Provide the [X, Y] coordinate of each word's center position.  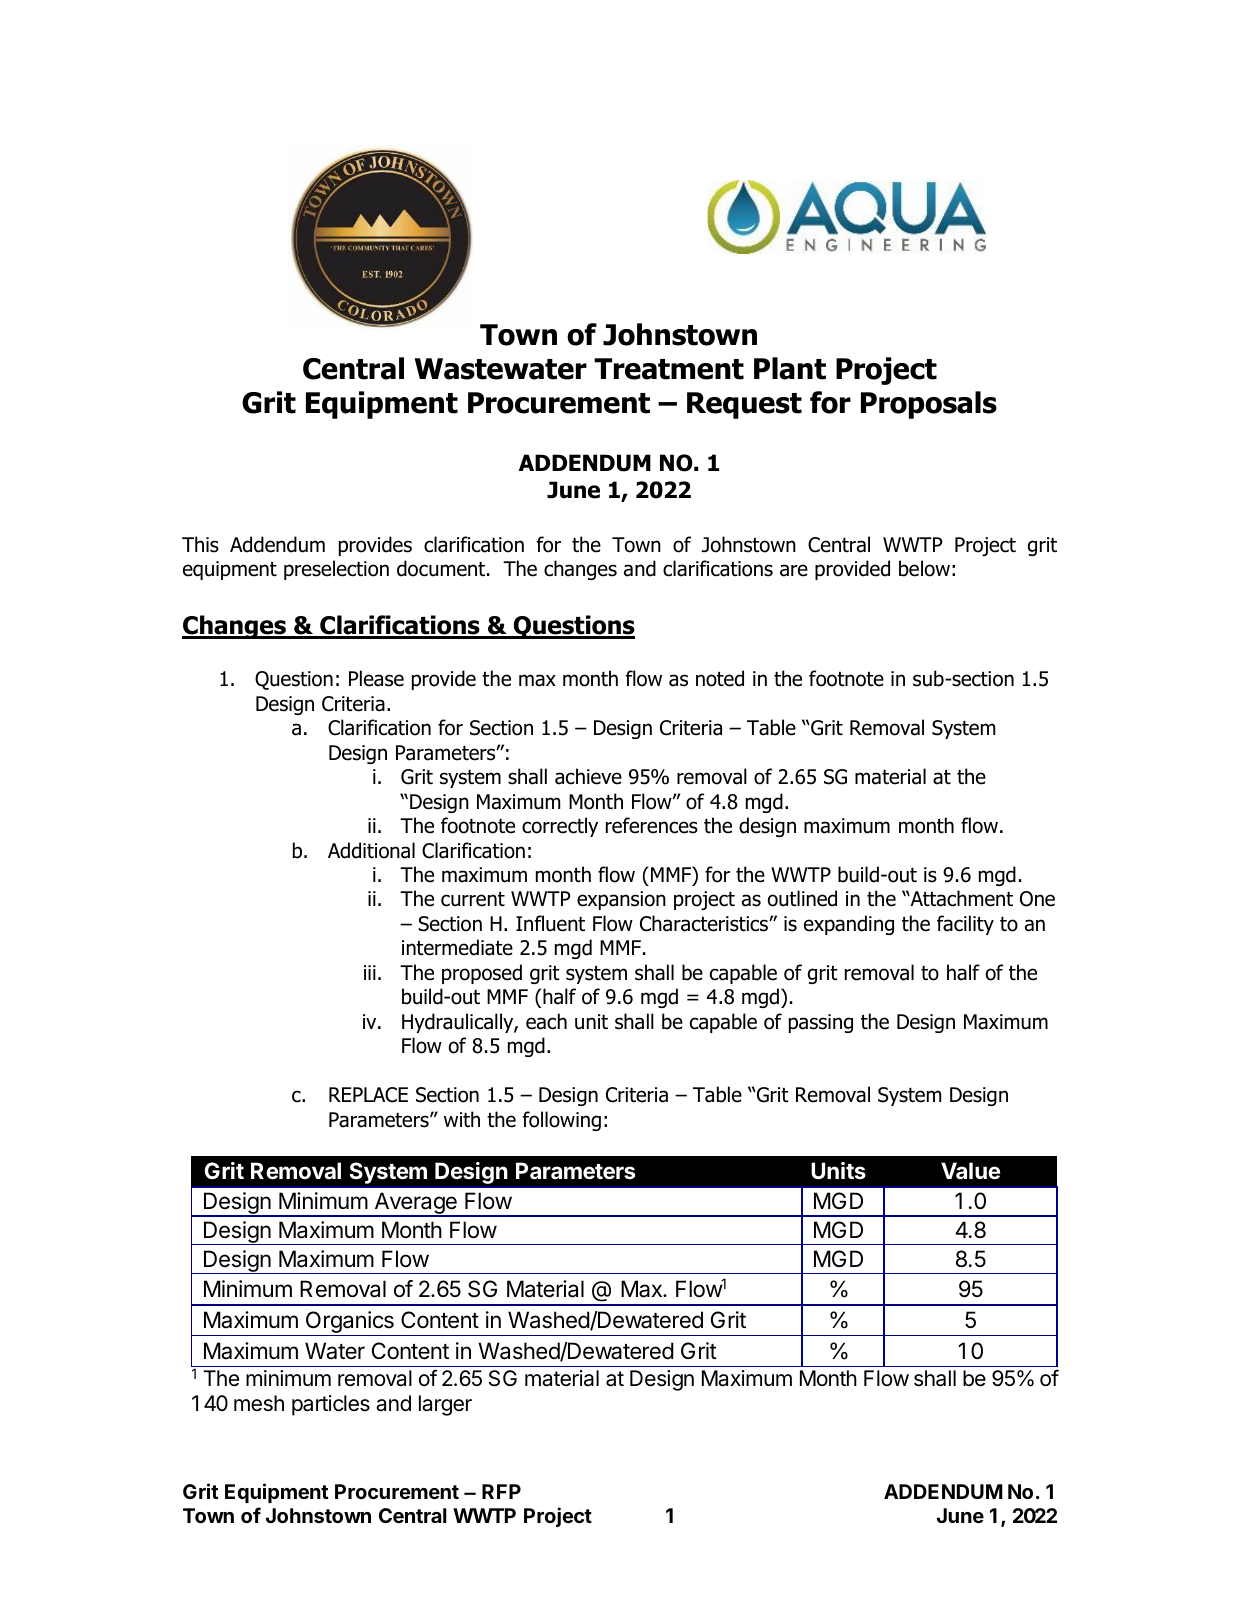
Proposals [929, 405]
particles [331, 1405]
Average [415, 1204]
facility [965, 925]
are [794, 570]
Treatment [669, 369]
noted [720, 678]
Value [970, 1171]
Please [376, 678]
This [200, 544]
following [561, 1121]
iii [370, 972]
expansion [621, 900]
